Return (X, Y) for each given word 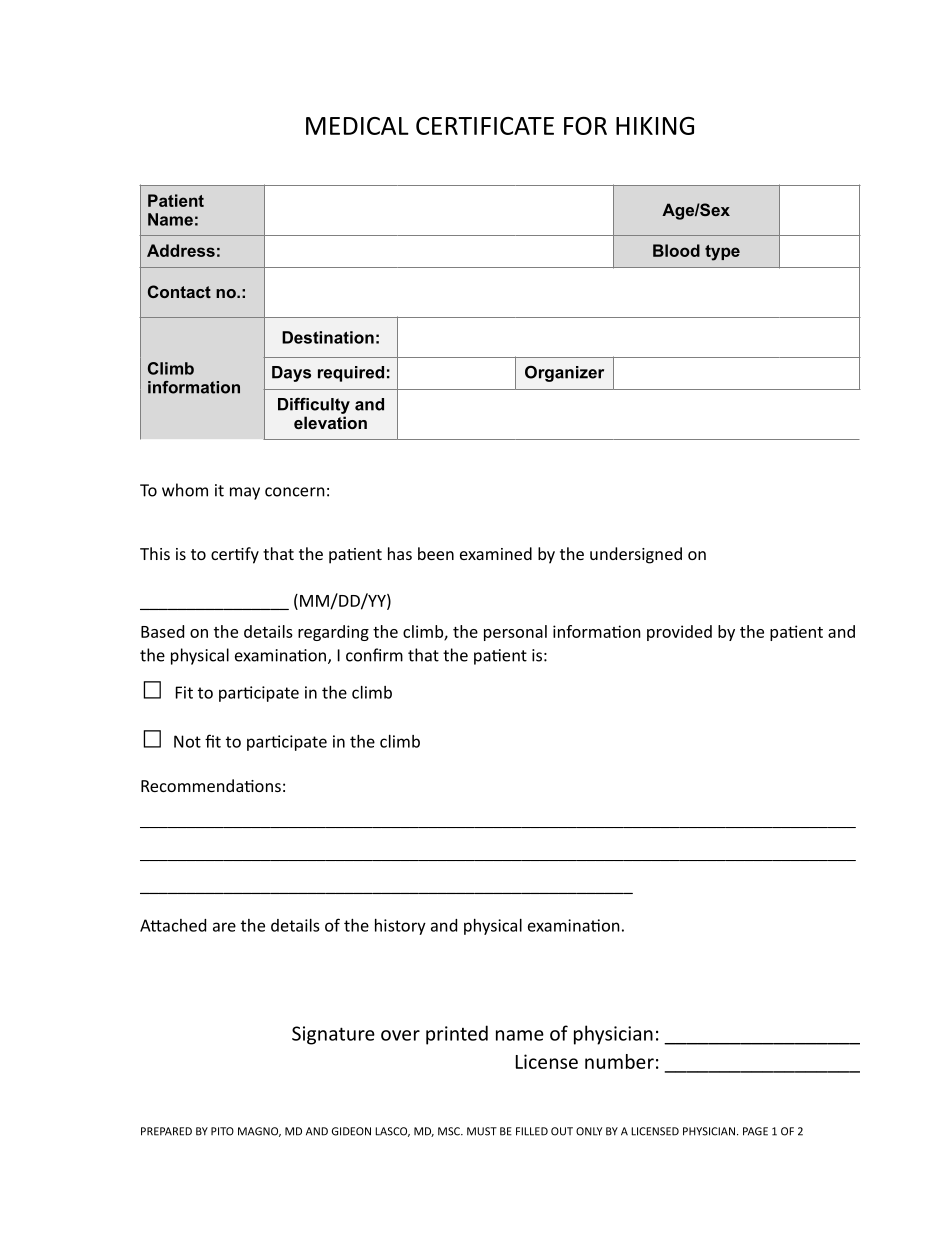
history (400, 927)
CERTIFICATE (485, 126)
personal (515, 633)
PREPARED (166, 1131)
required (351, 374)
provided (679, 633)
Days (291, 374)
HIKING (655, 126)
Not (187, 741)
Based (162, 631)
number (619, 1061)
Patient (176, 200)
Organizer (564, 374)
